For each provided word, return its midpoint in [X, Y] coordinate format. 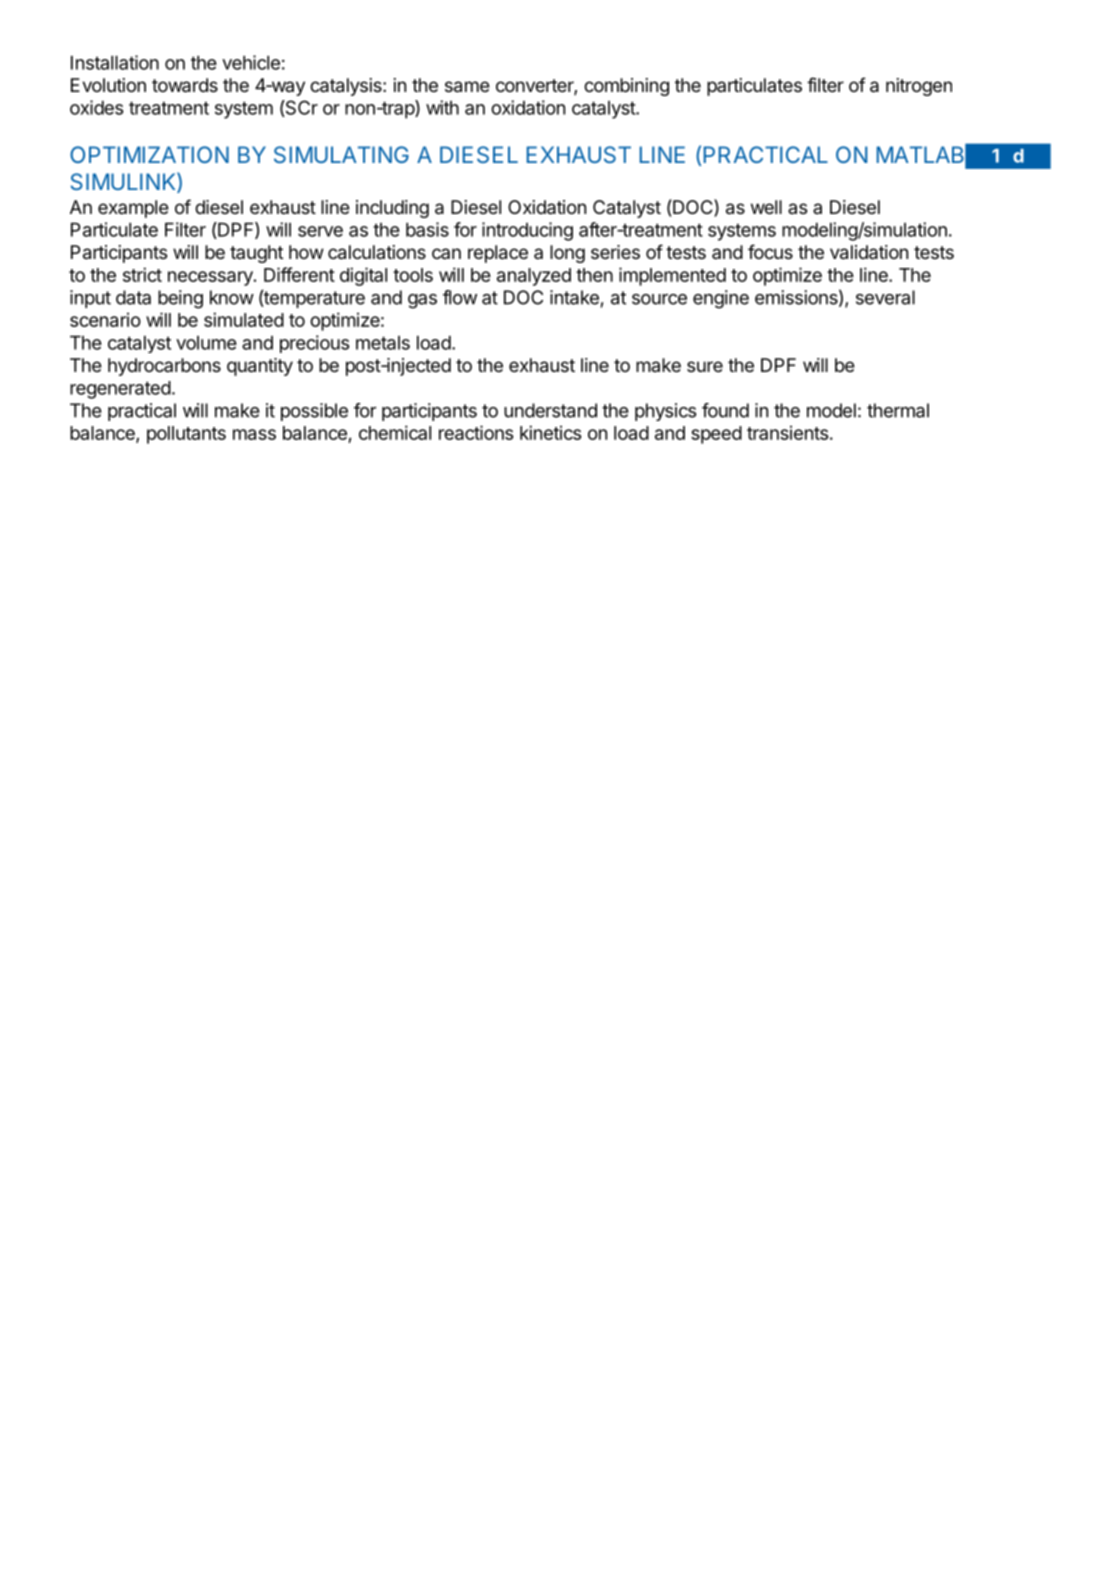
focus [770, 251]
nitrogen [919, 87]
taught [256, 254]
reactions [476, 432]
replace [498, 254]
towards [185, 85]
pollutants [186, 435]
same [467, 87]
